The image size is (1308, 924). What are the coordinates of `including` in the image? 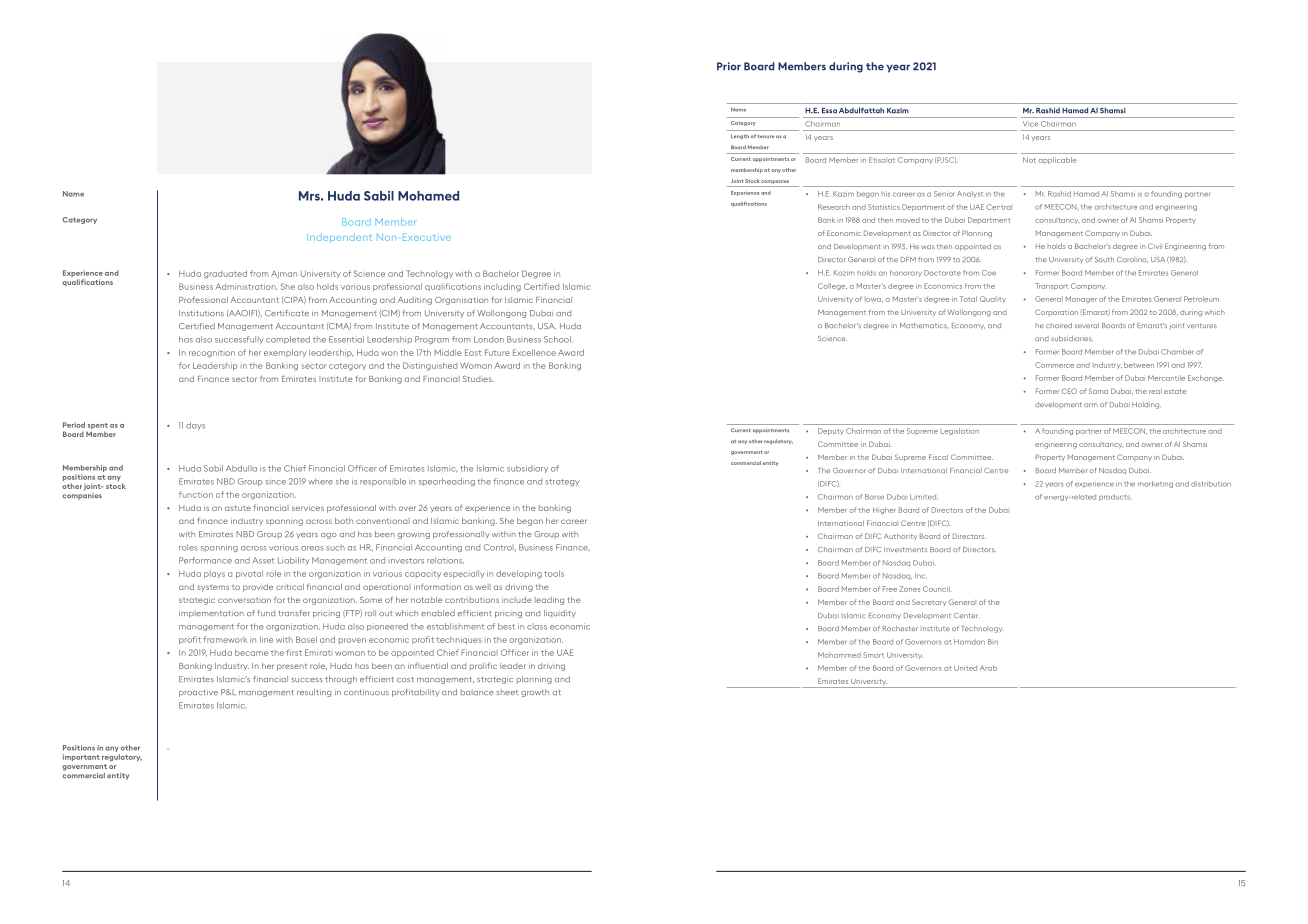 It's located at (502, 287).
